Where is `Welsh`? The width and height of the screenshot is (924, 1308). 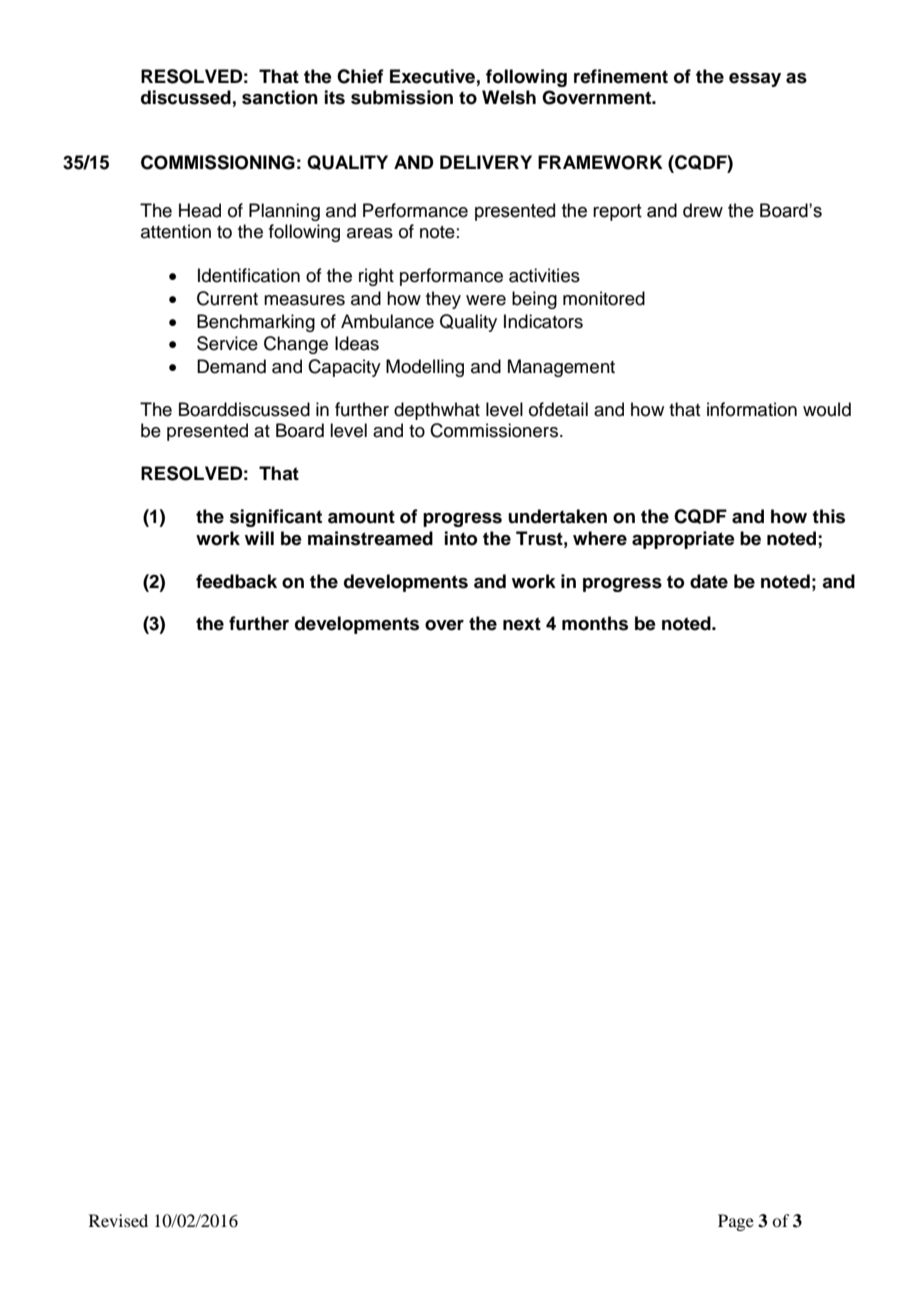
Welsh is located at coordinates (509, 97).
